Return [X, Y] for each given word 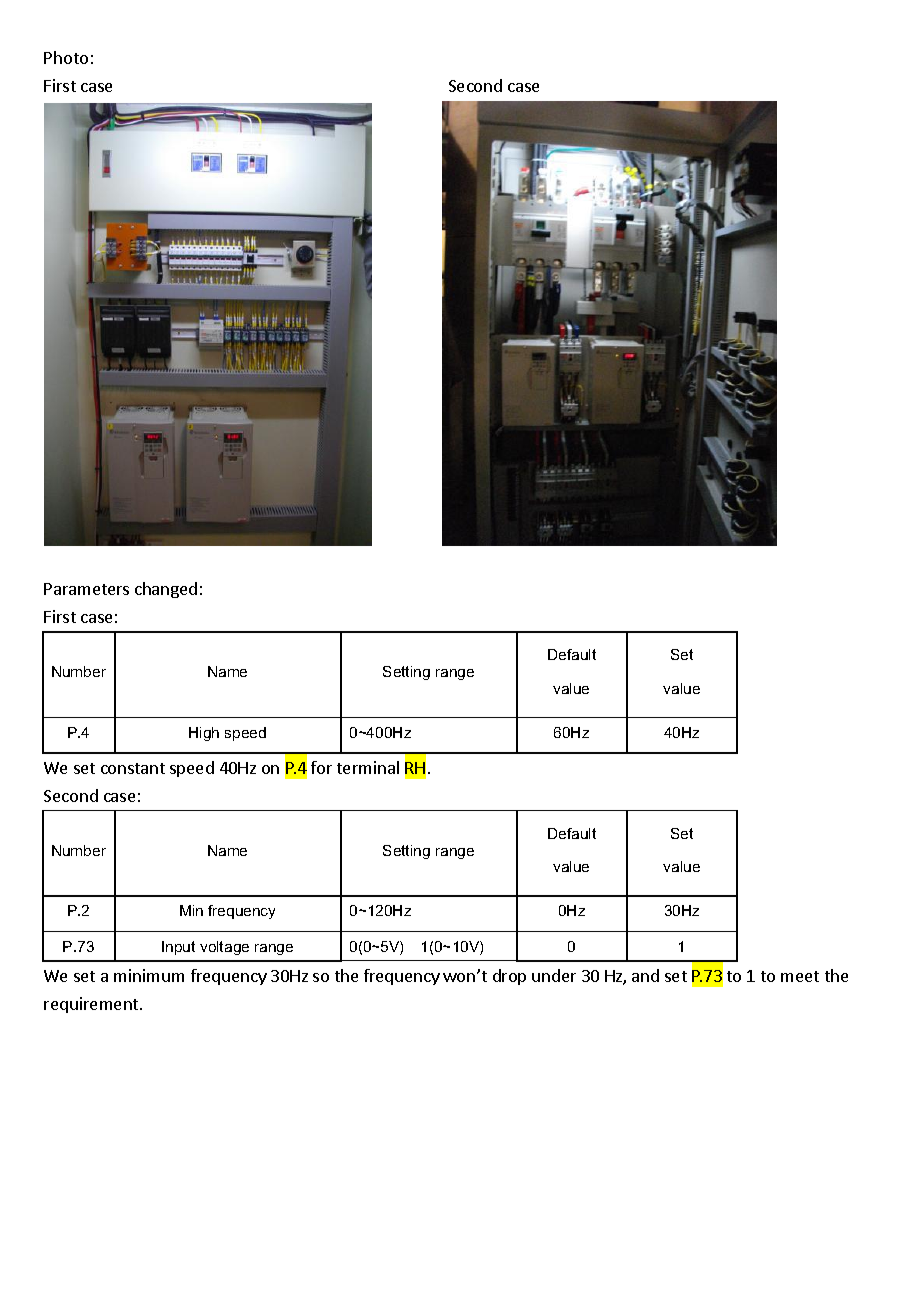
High [204, 734]
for [321, 767]
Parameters [86, 589]
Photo [66, 57]
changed [166, 590]
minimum [149, 975]
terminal [368, 767]
